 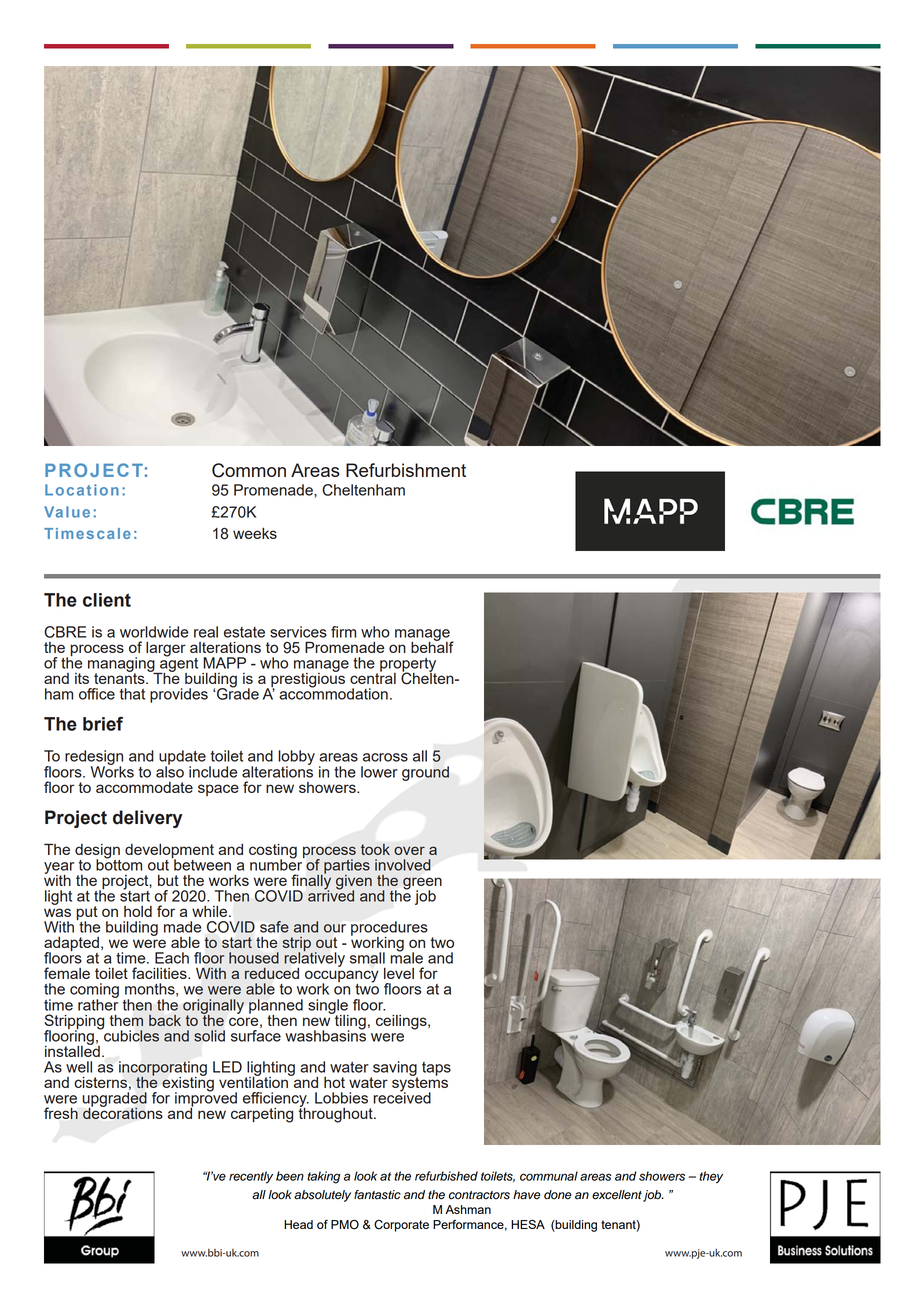 I want to click on ceilings, so click(x=402, y=1022).
